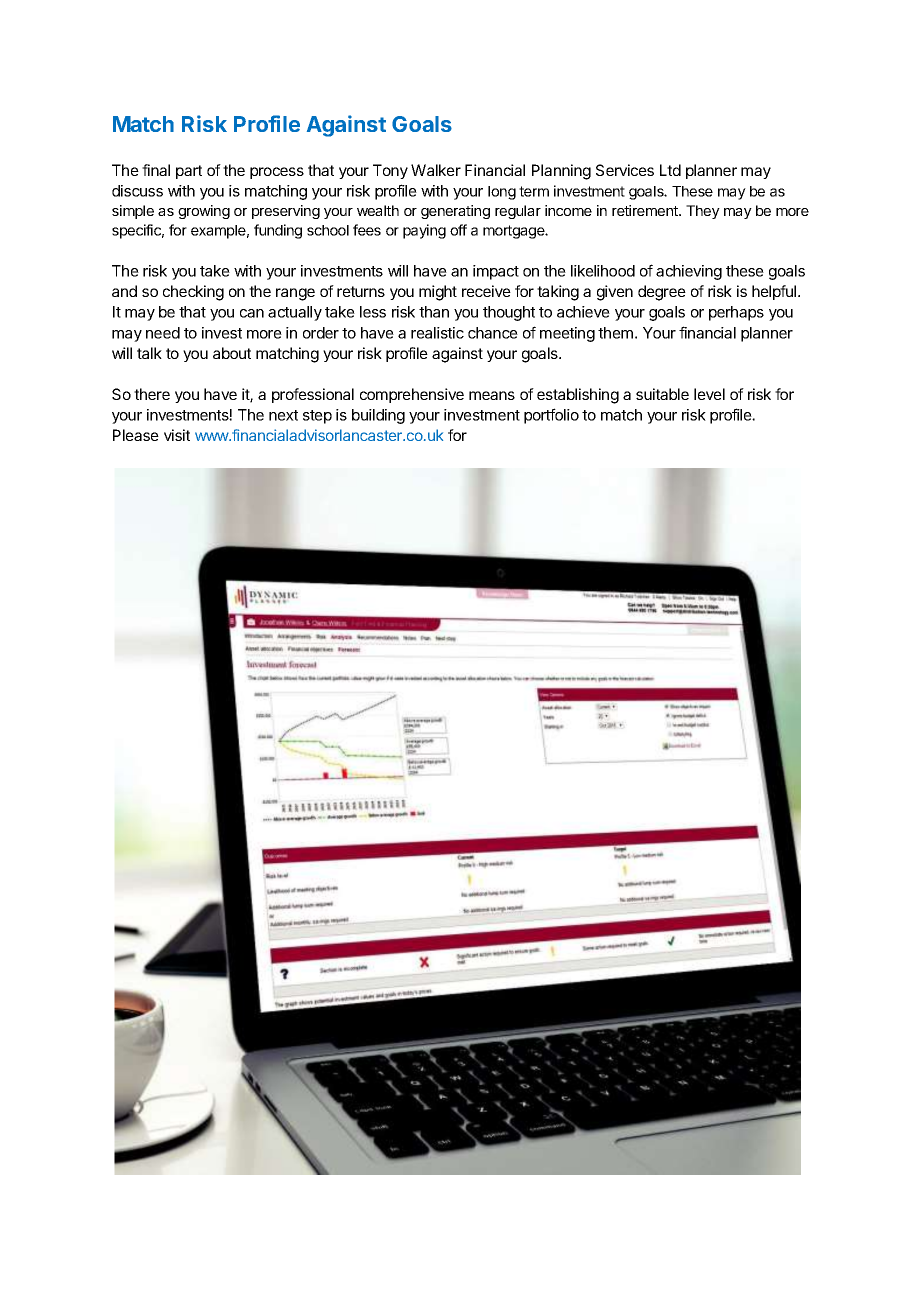 Image resolution: width=924 pixels, height=1308 pixels. I want to click on impact, so click(496, 272).
